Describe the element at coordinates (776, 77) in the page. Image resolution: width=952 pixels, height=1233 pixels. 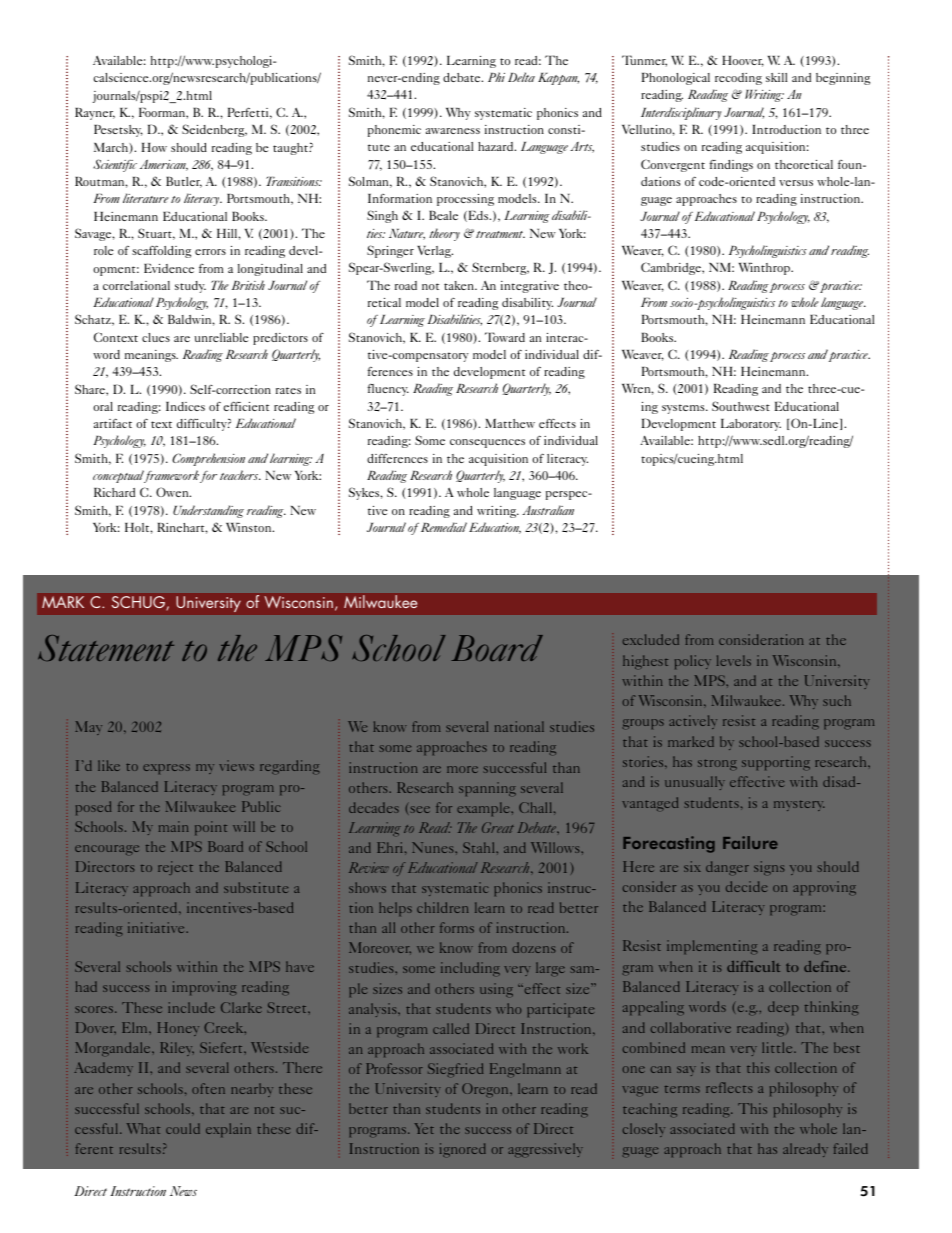
I see `skill` at that location.
